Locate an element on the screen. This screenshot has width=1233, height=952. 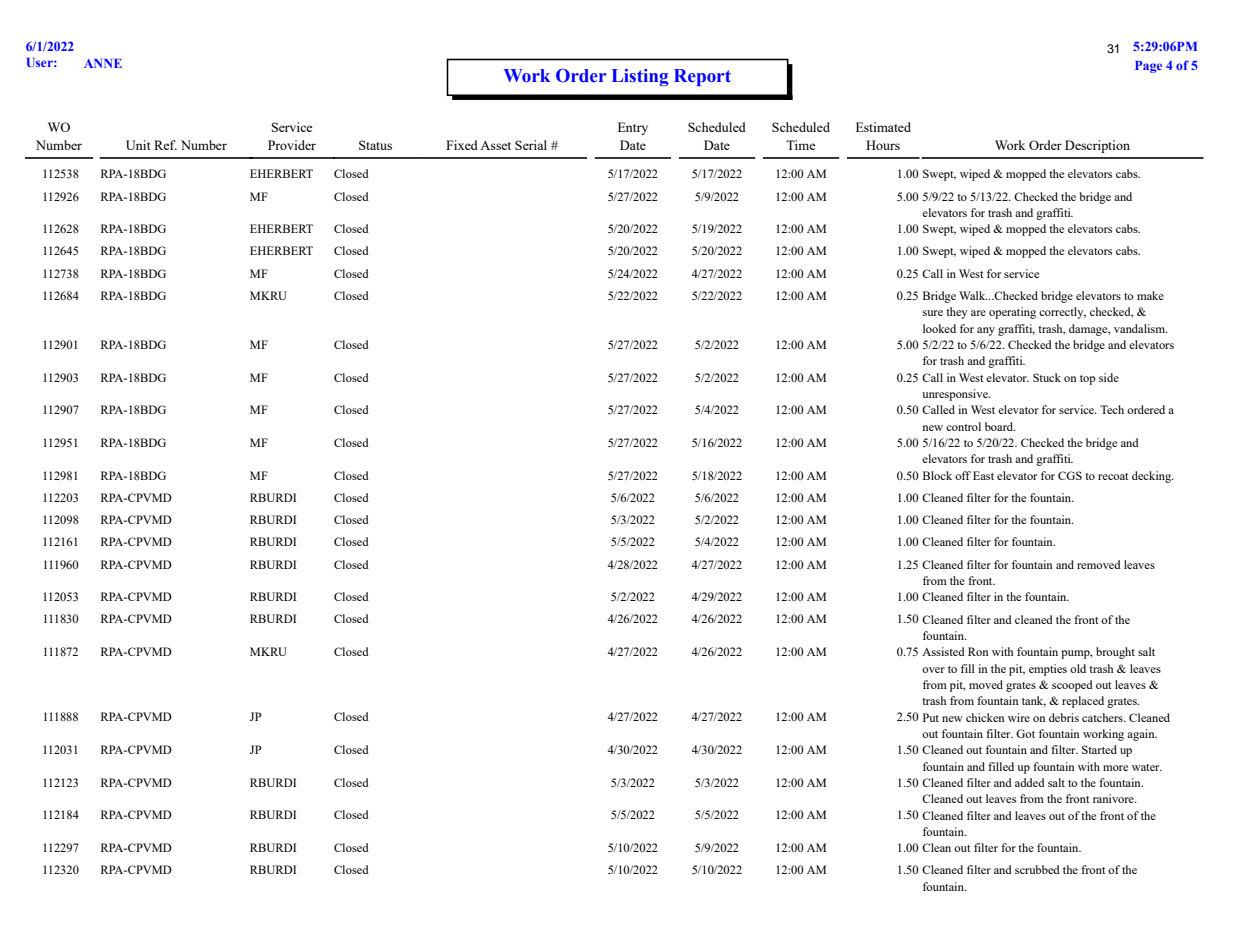
Provider is located at coordinates (292, 145).
